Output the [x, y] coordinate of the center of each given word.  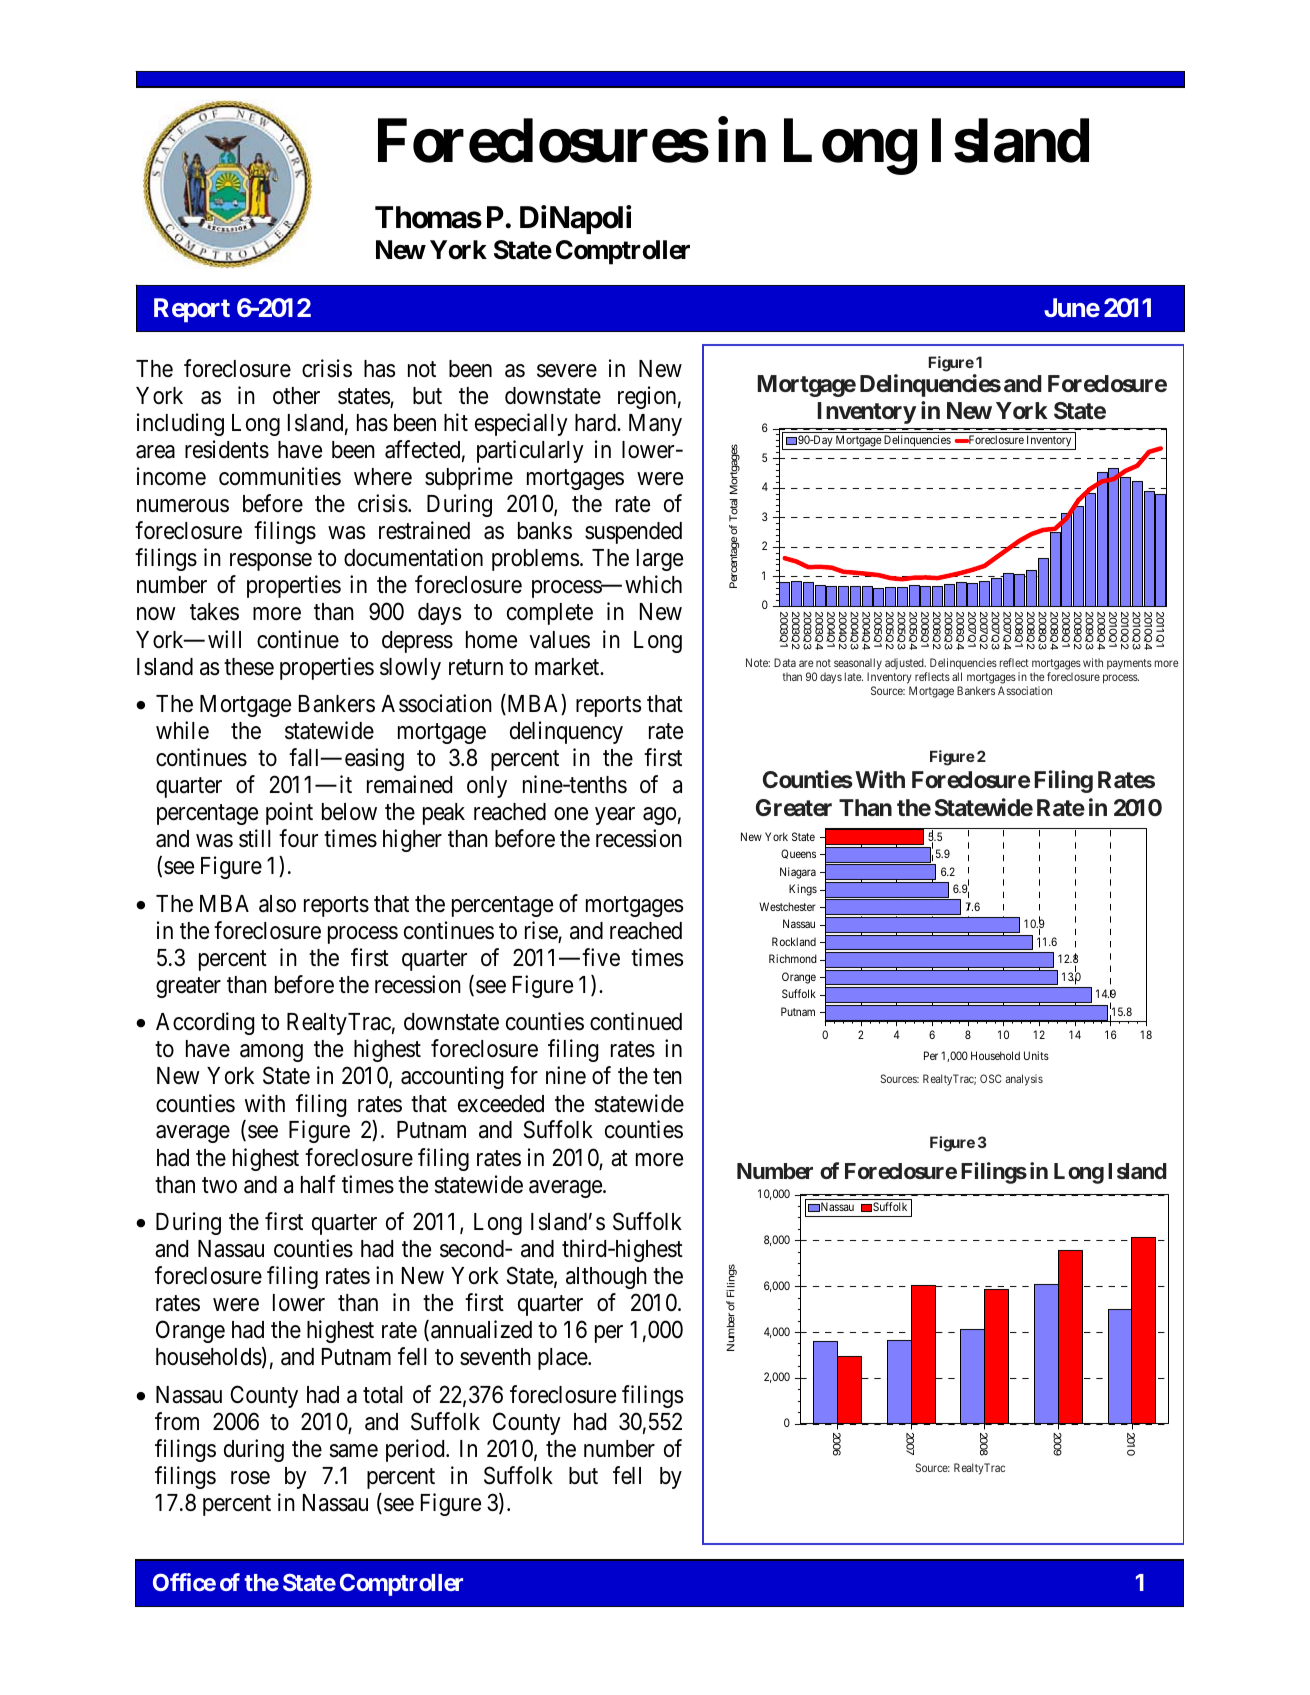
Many [655, 425]
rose [250, 1478]
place [563, 1359]
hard [596, 423]
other [296, 396]
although [606, 1278]
